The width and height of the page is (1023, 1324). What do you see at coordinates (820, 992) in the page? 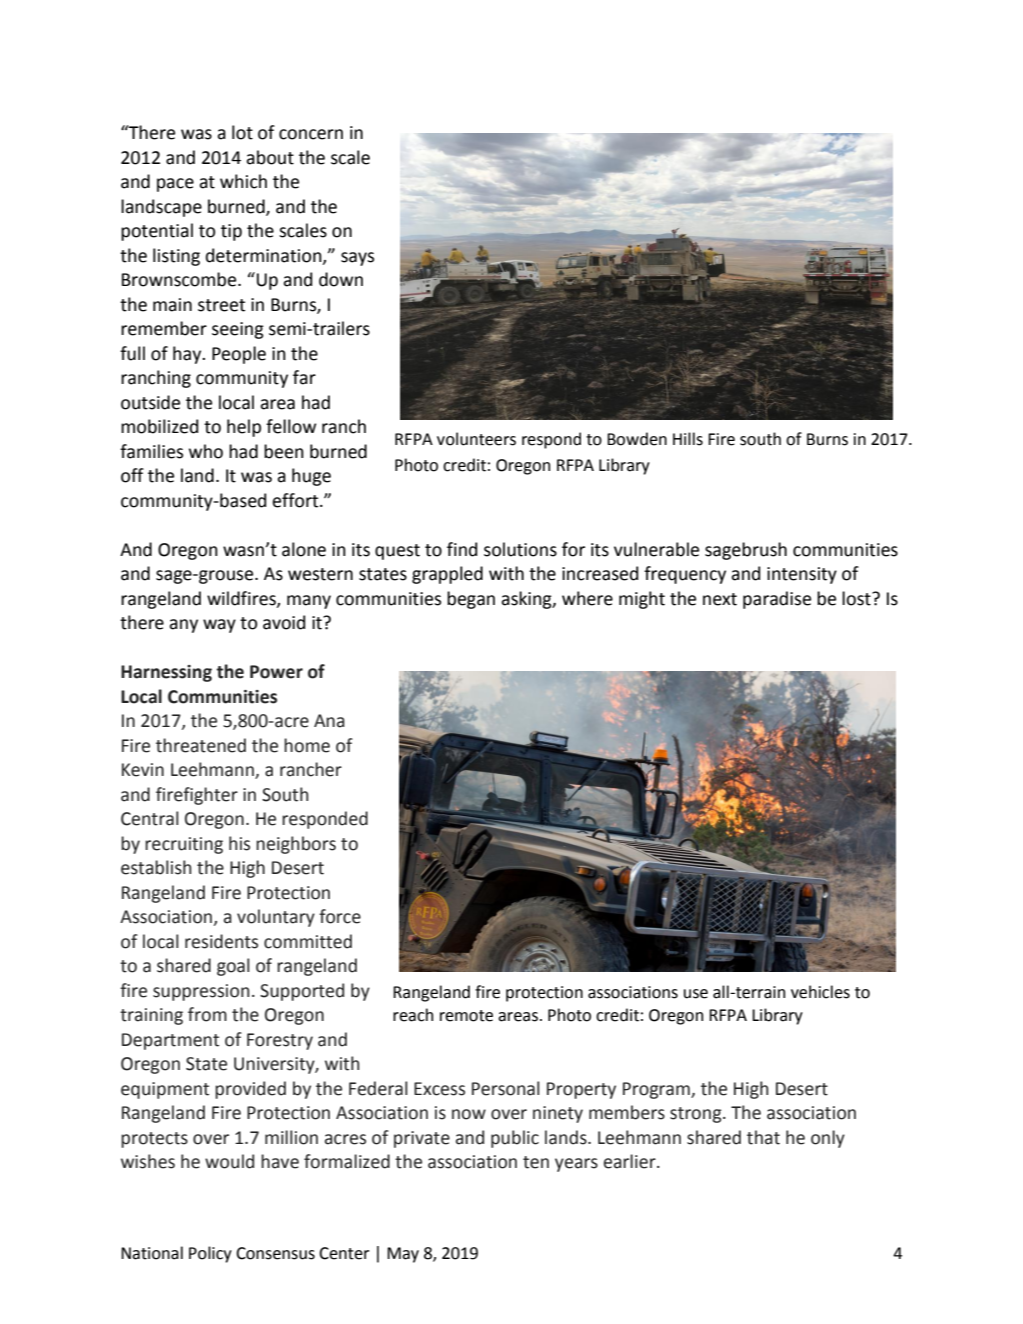
I see `vehicles` at bounding box center [820, 992].
